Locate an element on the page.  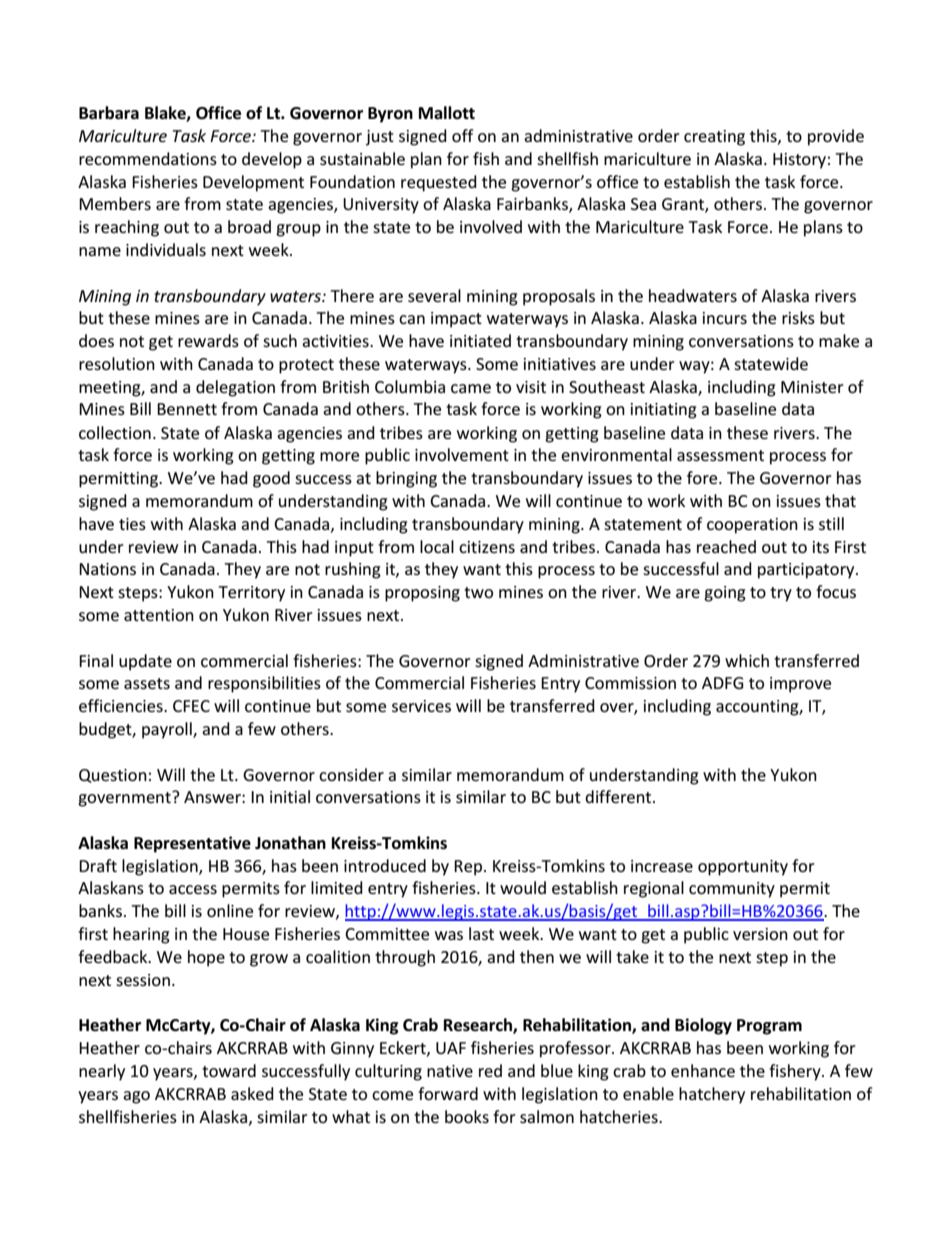
assessment is located at coordinates (720, 455).
